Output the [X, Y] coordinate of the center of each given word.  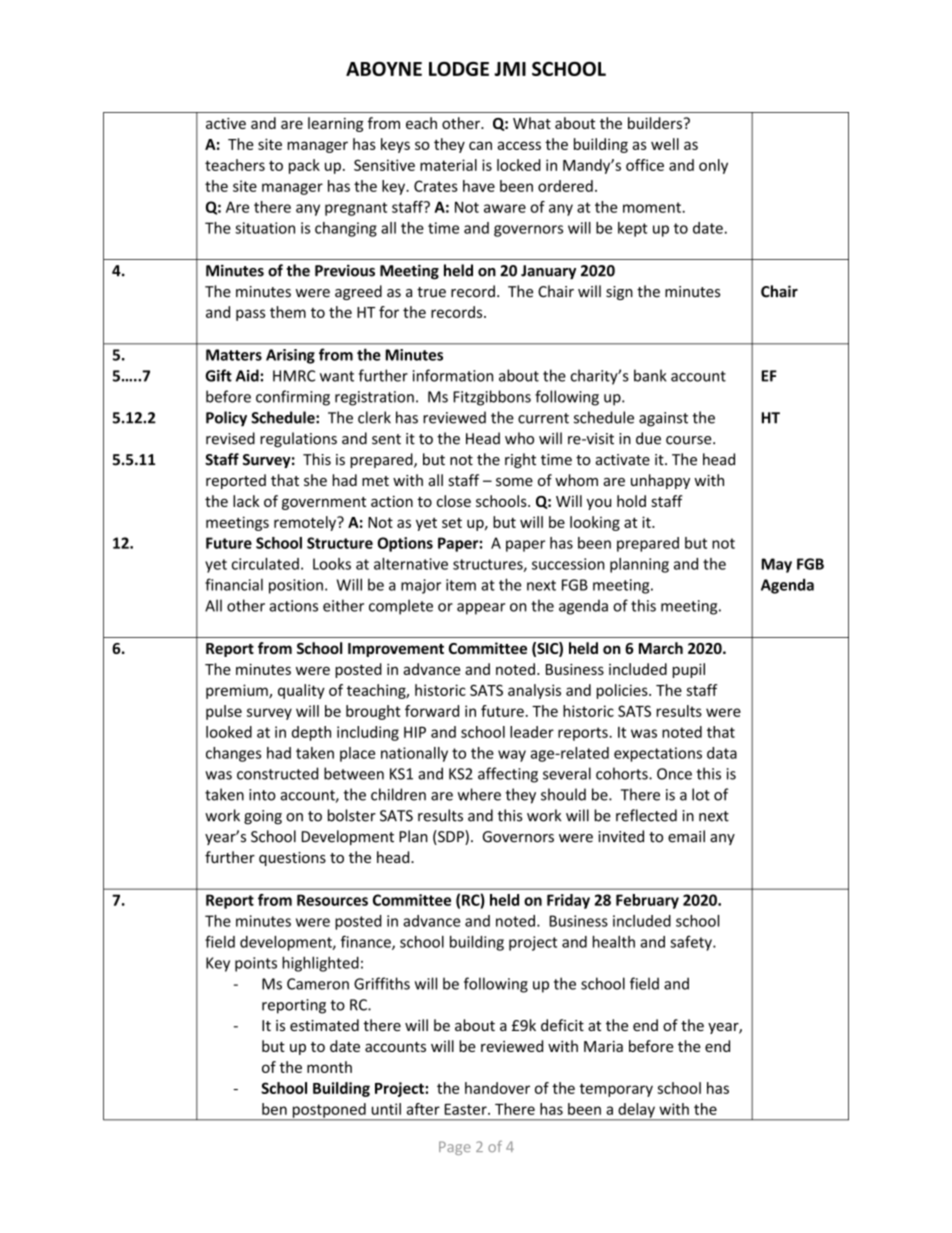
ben [274, 1109]
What [532, 123]
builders [655, 123]
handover [497, 1088]
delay [636, 1111]
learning [335, 124]
